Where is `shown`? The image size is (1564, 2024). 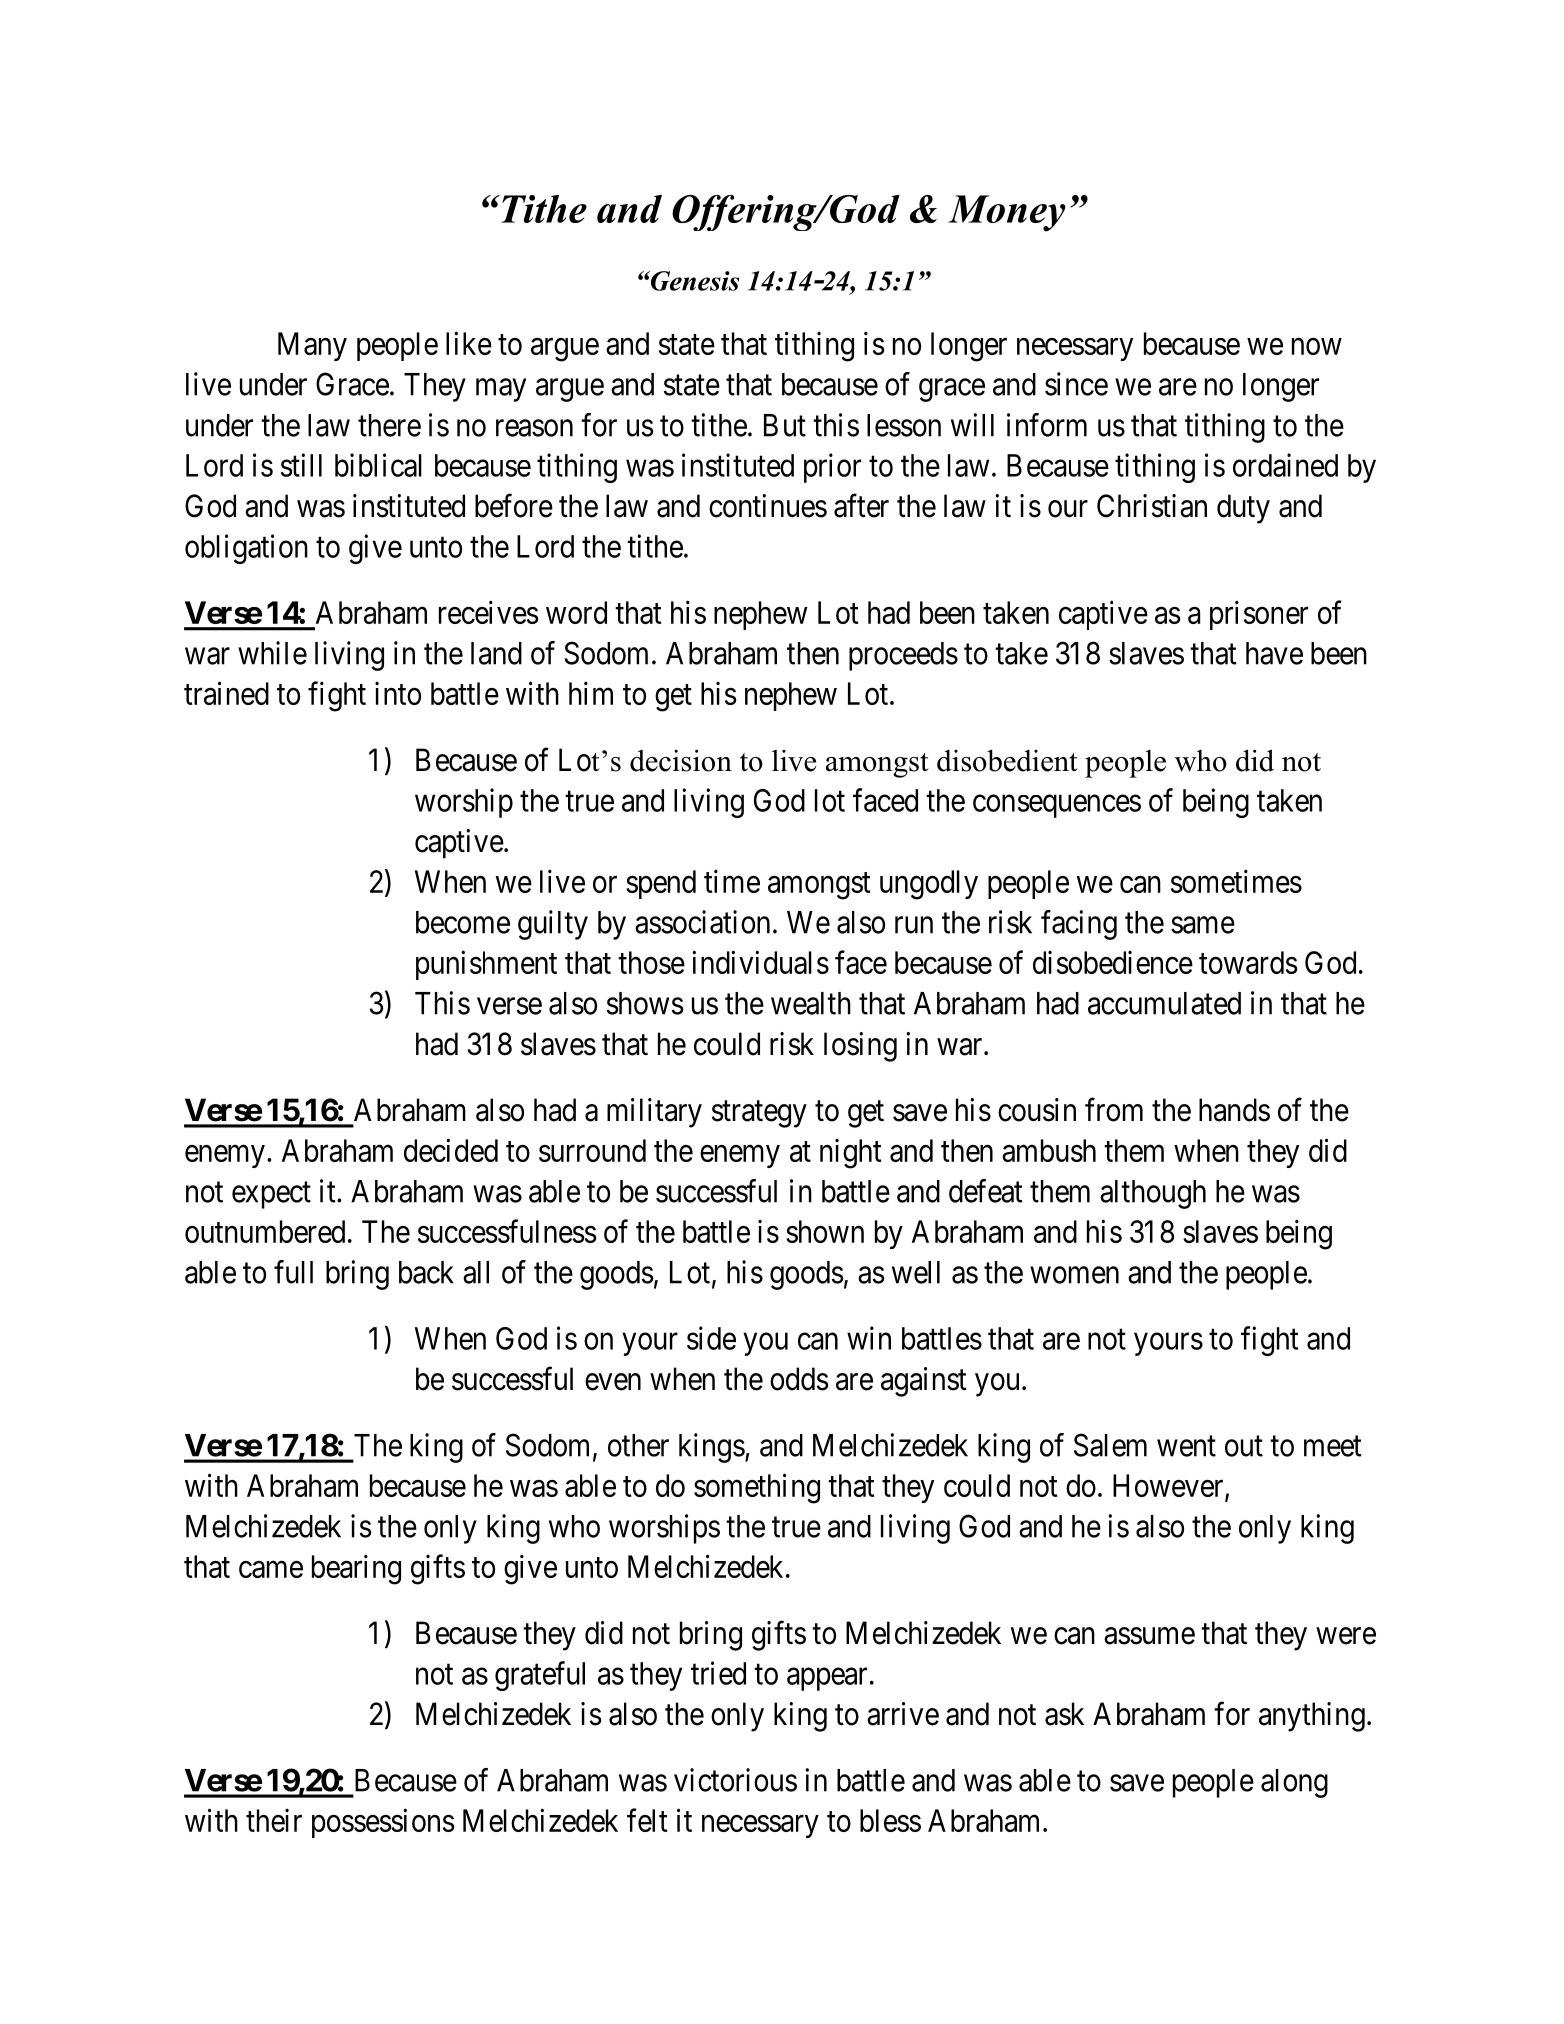
shown is located at coordinates (825, 1231).
